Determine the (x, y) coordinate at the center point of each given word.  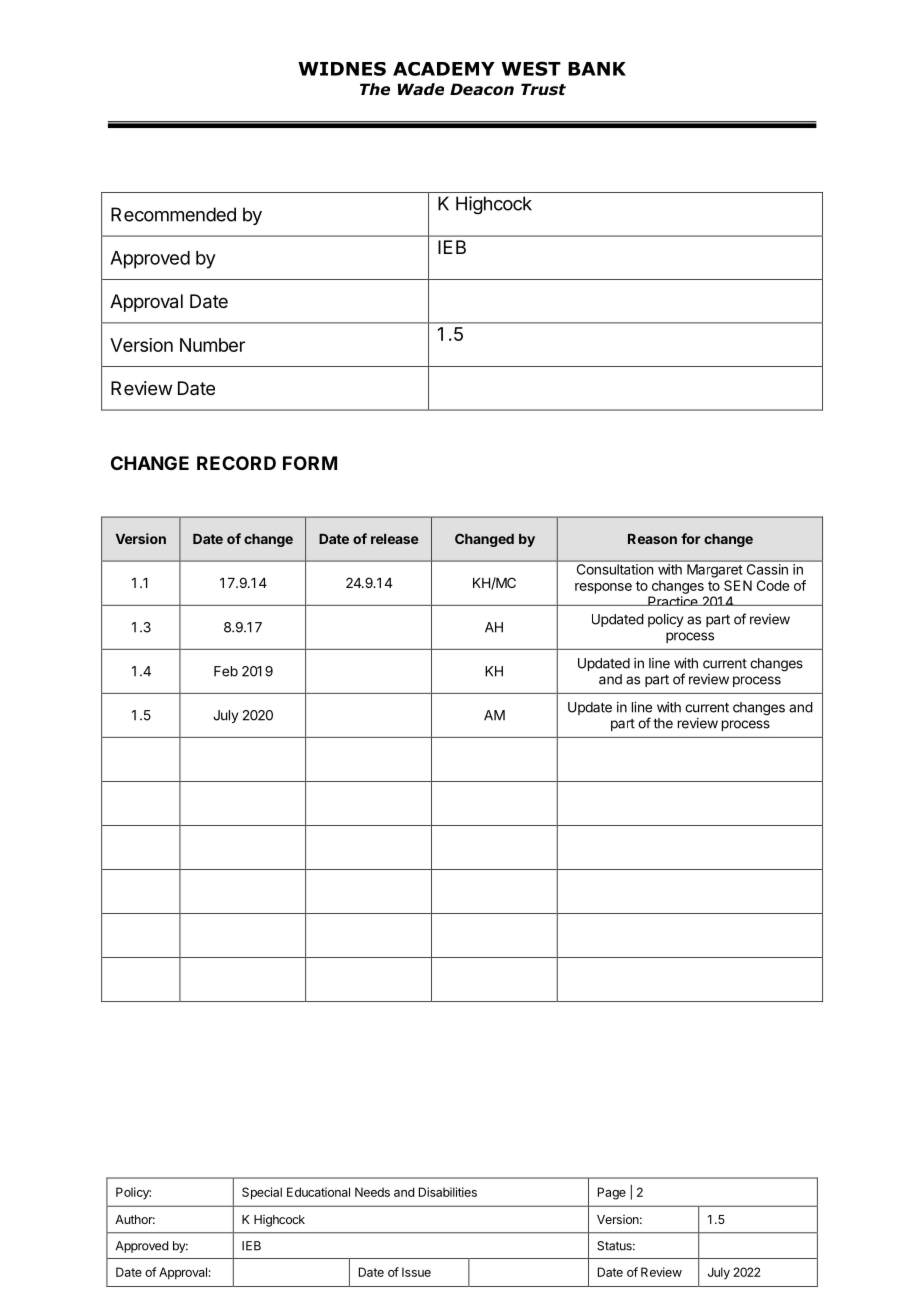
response (603, 588)
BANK (597, 69)
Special (262, 1193)
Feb (226, 671)
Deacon (482, 89)
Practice (673, 601)
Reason (652, 539)
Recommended (173, 214)
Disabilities (448, 1192)
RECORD (236, 463)
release (394, 539)
